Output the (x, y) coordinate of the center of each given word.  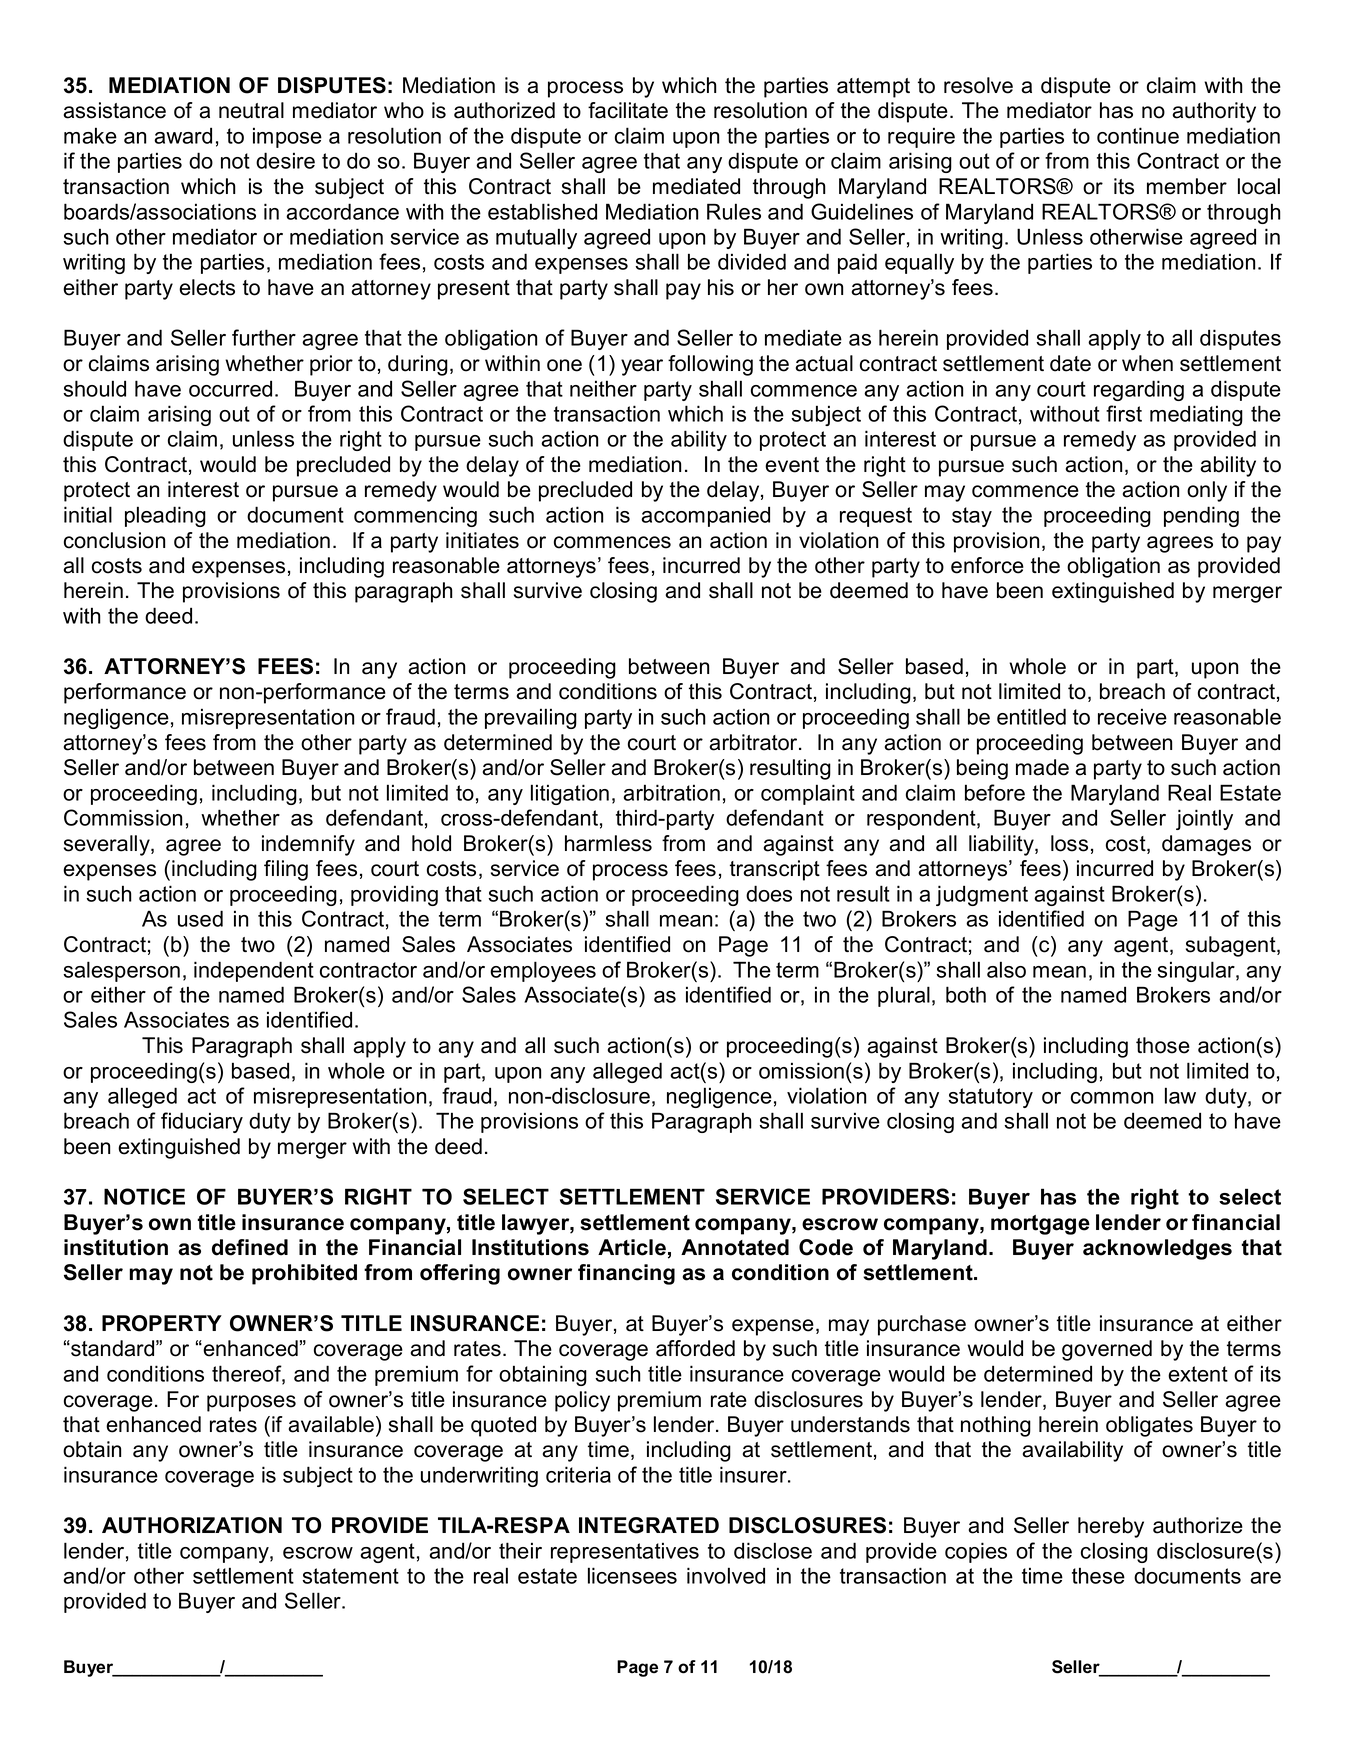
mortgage (1040, 1225)
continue (1138, 135)
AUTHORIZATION (192, 1525)
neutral (251, 110)
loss (1069, 843)
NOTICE (144, 1196)
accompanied (705, 516)
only (1207, 491)
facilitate (628, 110)
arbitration (671, 792)
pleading (165, 516)
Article (632, 1247)
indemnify (308, 845)
